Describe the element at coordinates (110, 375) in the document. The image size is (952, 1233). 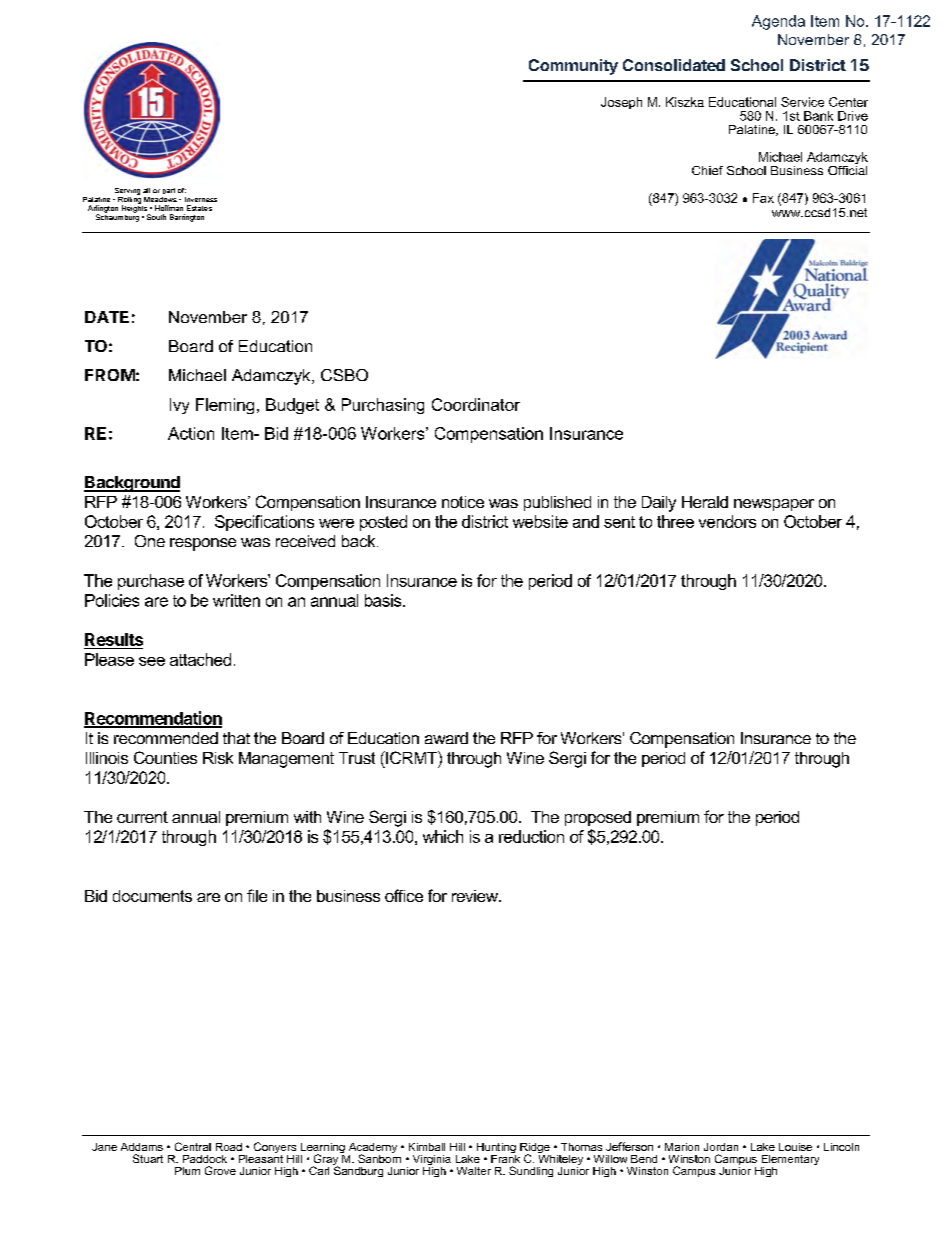
I see `FROM` at that location.
